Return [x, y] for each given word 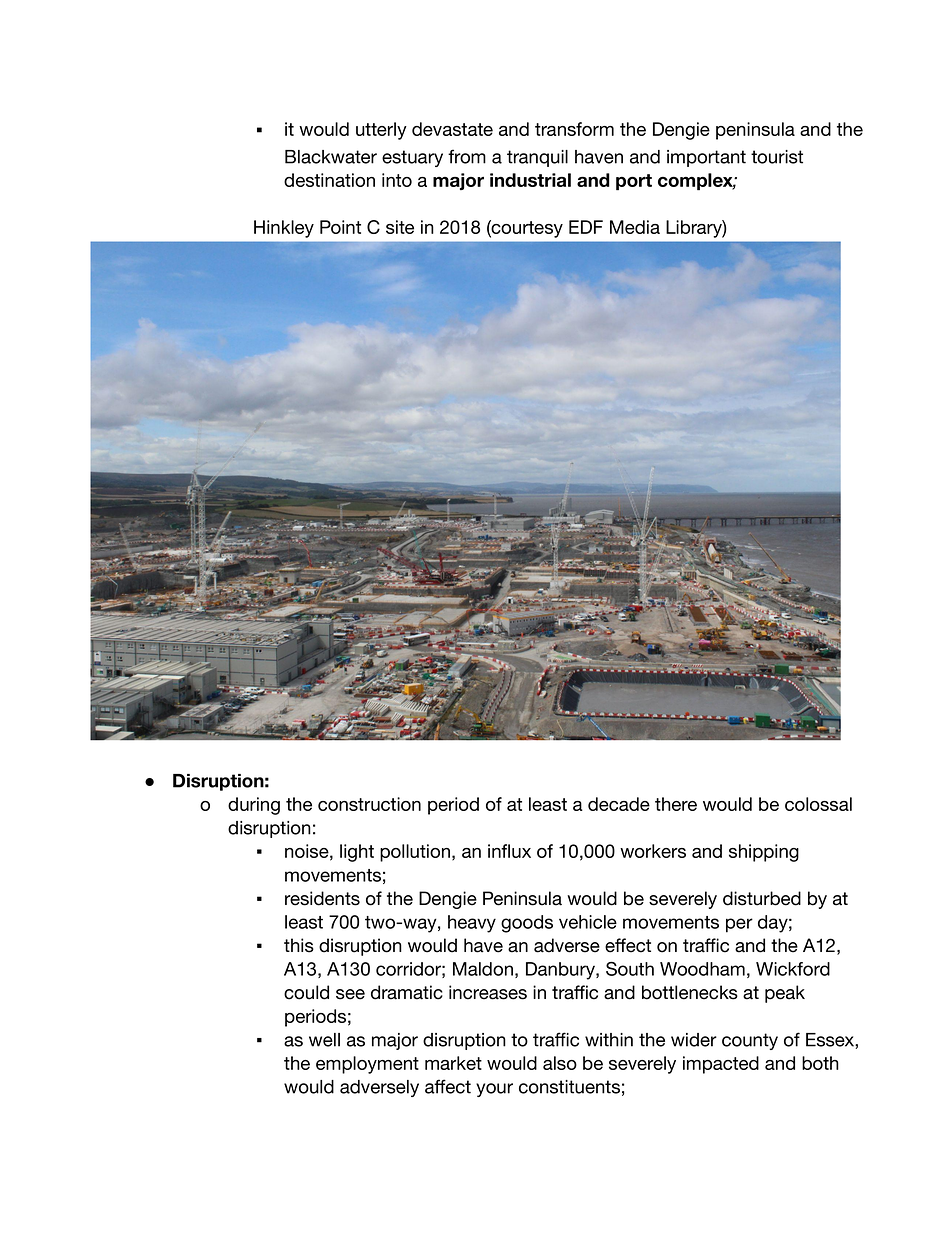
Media [635, 227]
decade [619, 804]
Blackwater [331, 157]
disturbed [762, 898]
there [676, 804]
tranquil [537, 158]
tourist [777, 157]
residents [322, 898]
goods [527, 924]
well [324, 1040]
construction [369, 804]
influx [509, 851]
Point [340, 227]
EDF [586, 227]
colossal [818, 804]
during [254, 806]
